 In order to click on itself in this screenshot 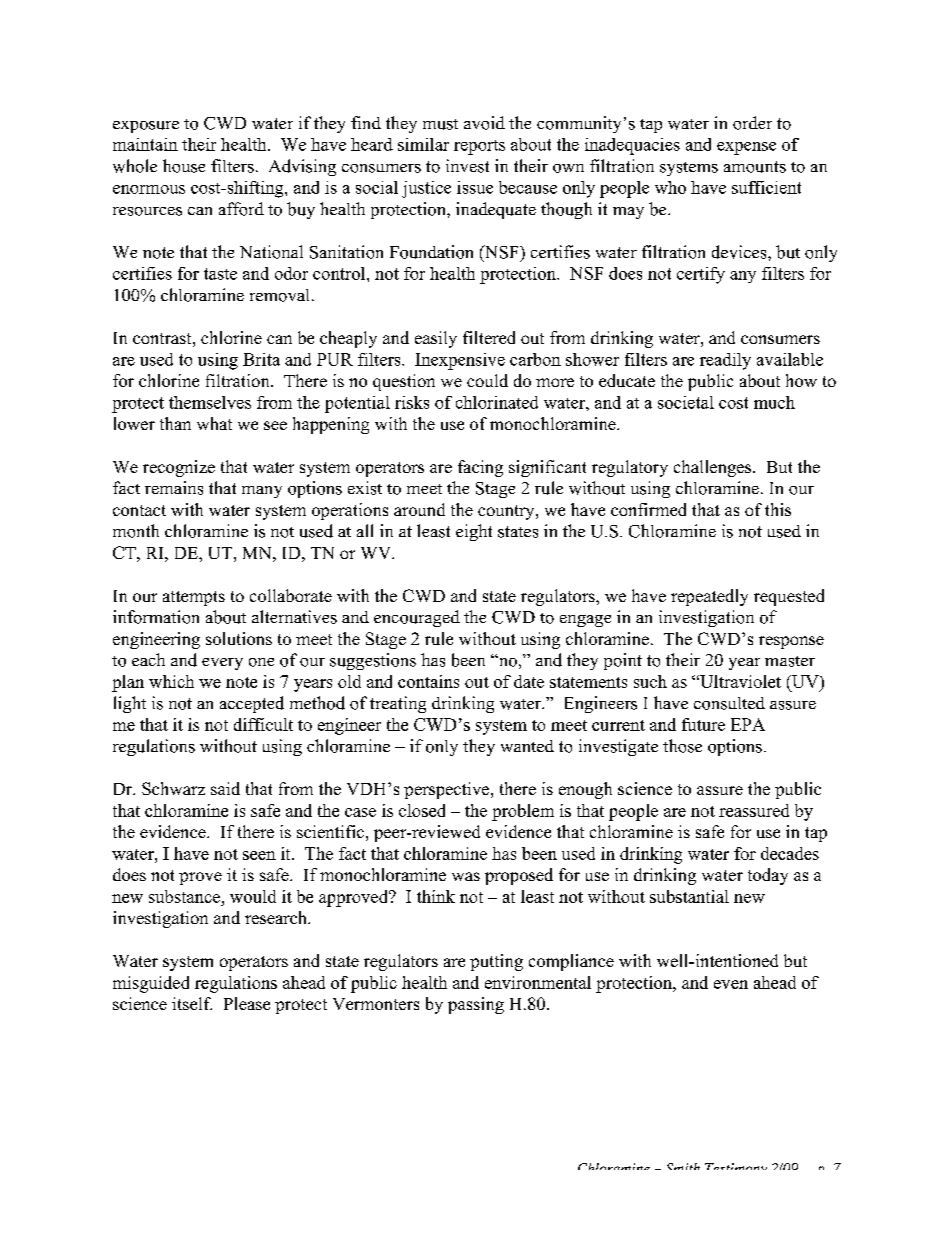, I will do `click(192, 1003)`.
